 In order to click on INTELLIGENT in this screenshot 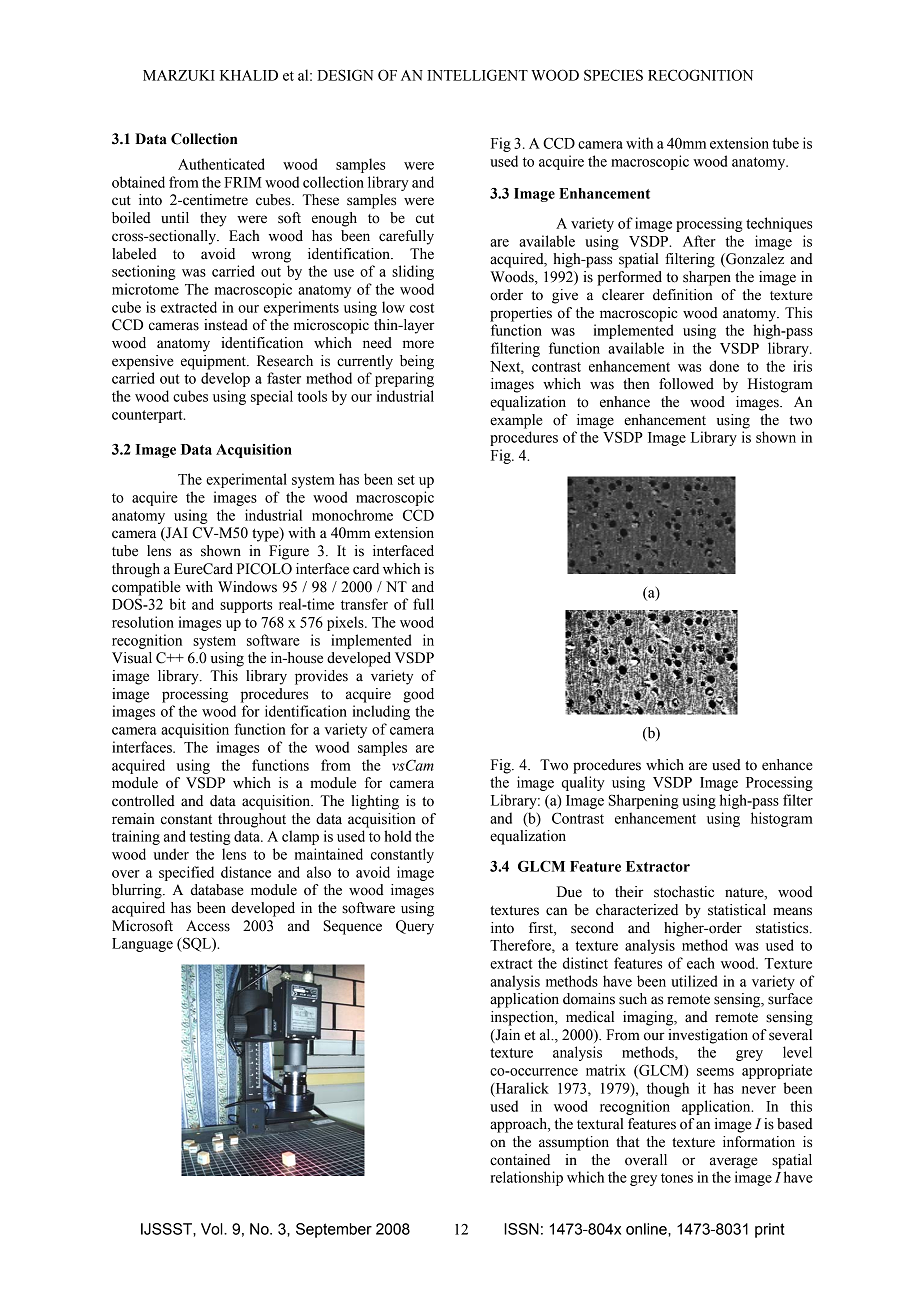, I will do `click(477, 75)`.
